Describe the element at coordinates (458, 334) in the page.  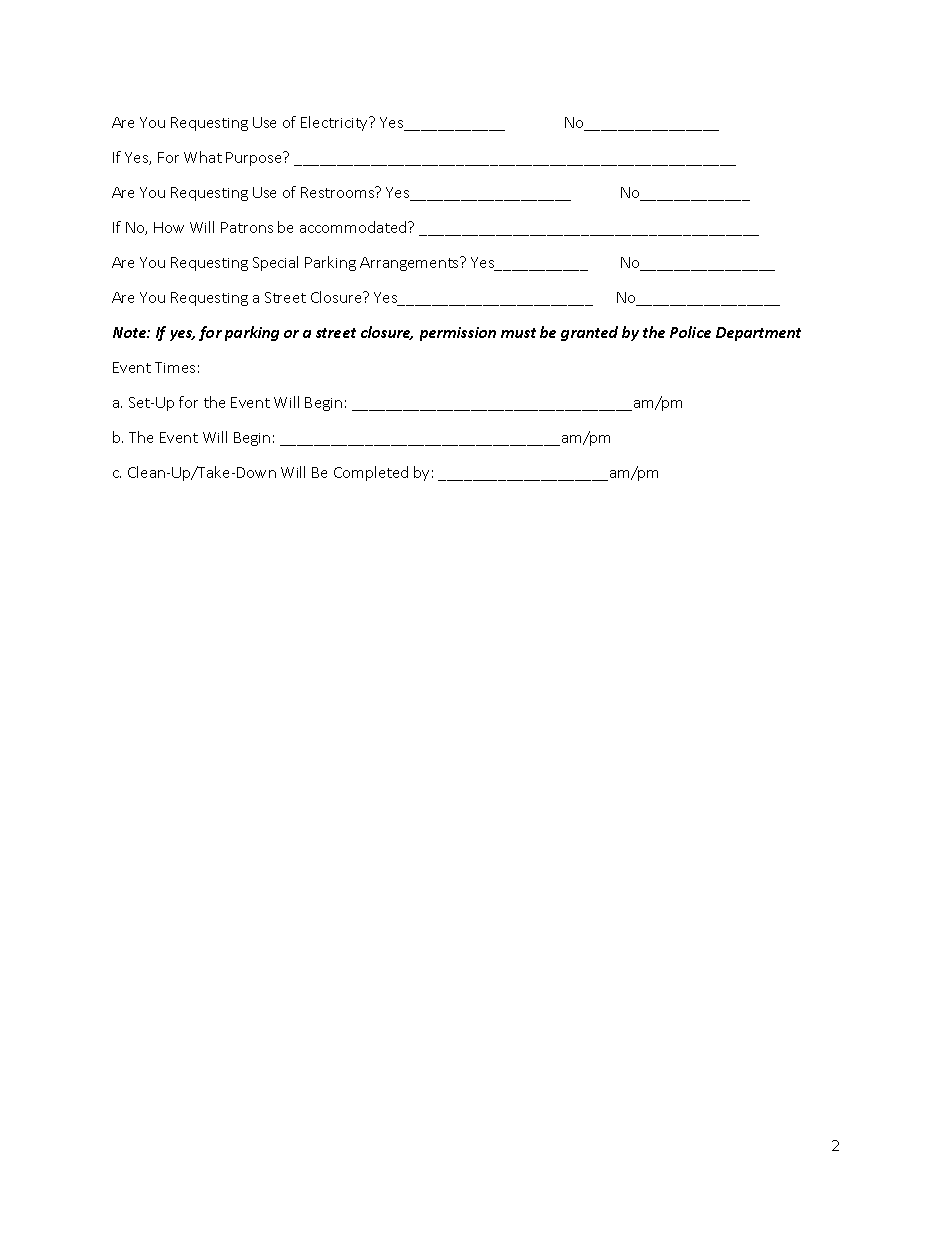
I see `permission` at that location.
